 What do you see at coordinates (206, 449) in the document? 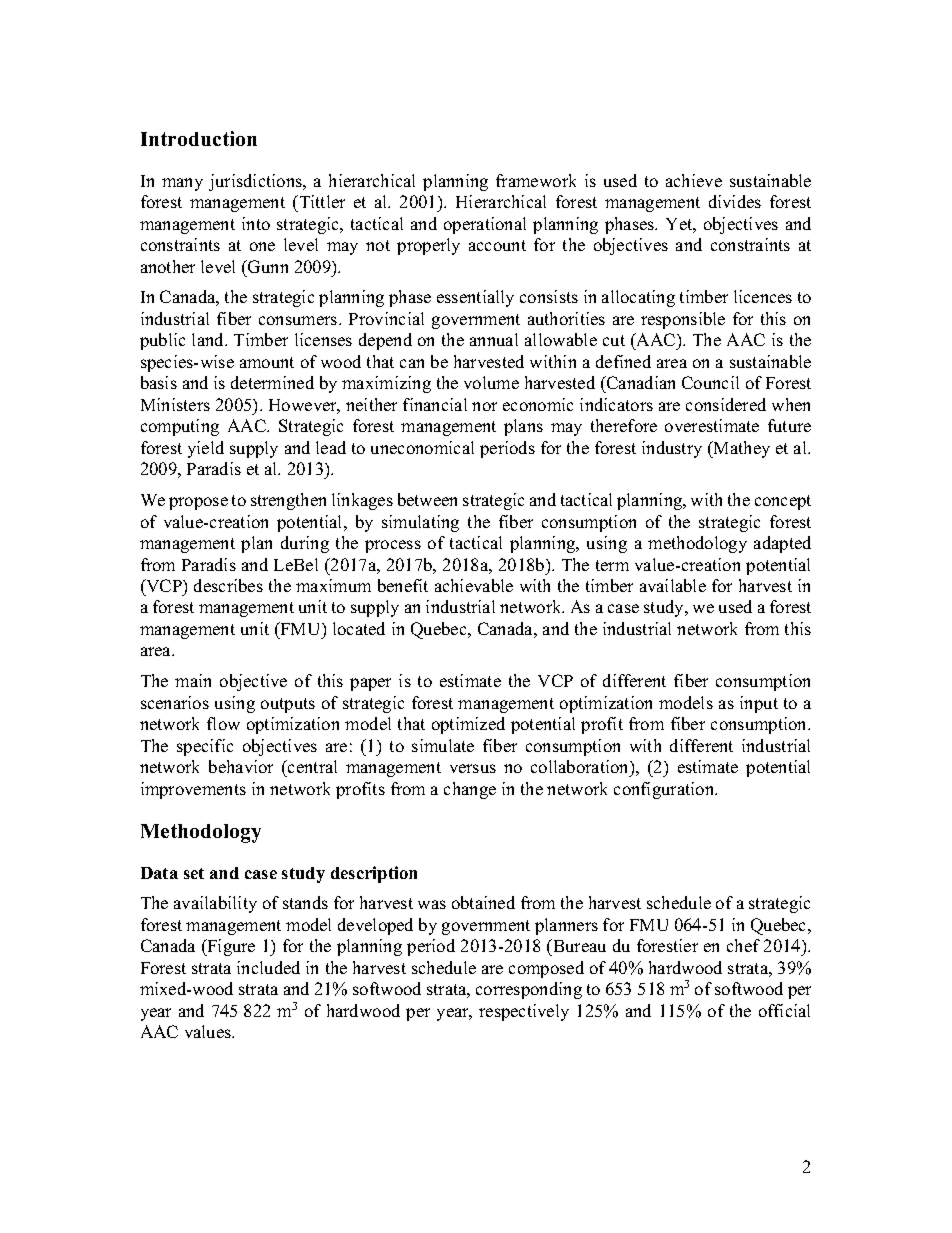
I see `yield` at bounding box center [206, 449].
